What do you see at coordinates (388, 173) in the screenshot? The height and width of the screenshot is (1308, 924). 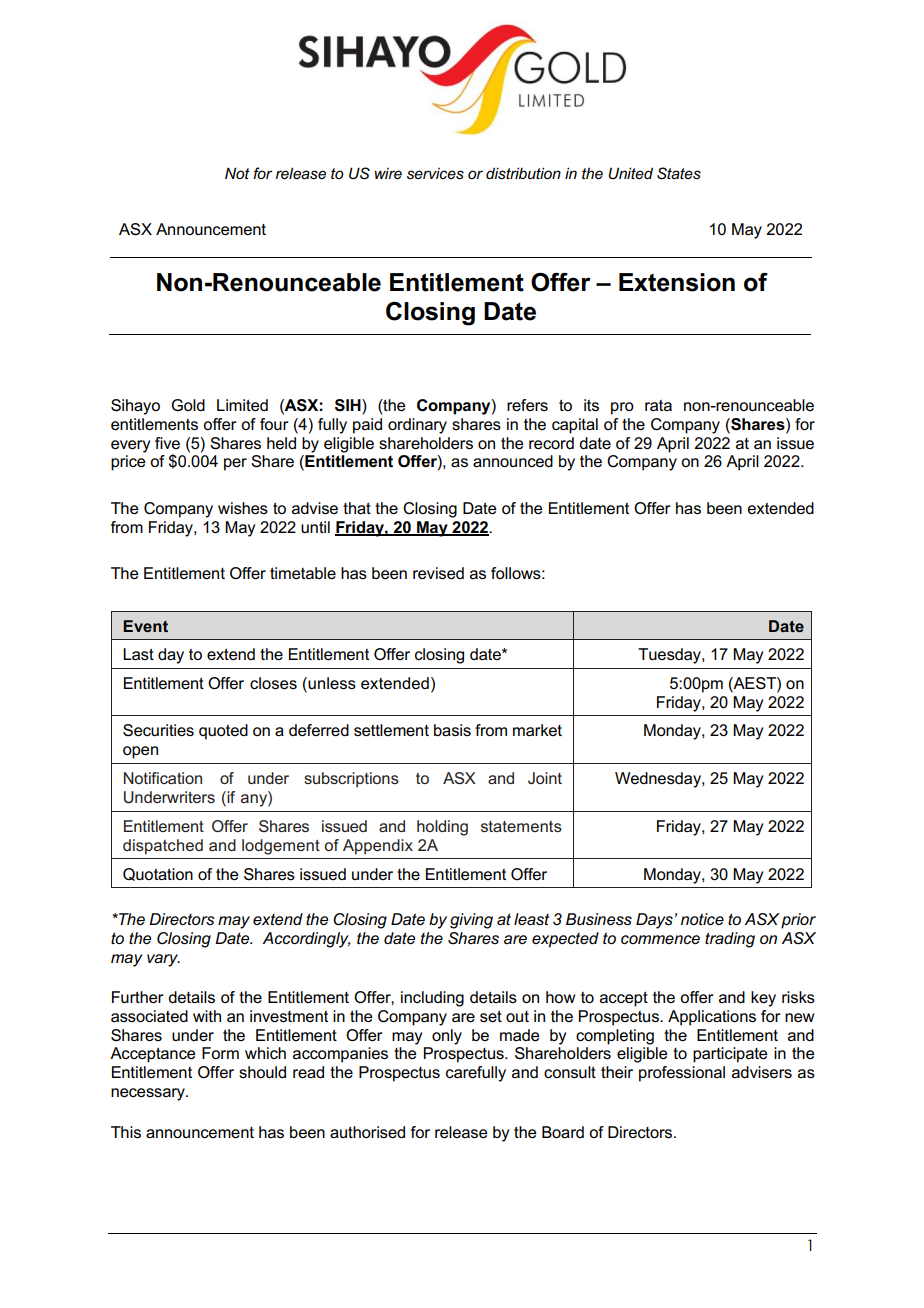 I see `wire` at bounding box center [388, 173].
